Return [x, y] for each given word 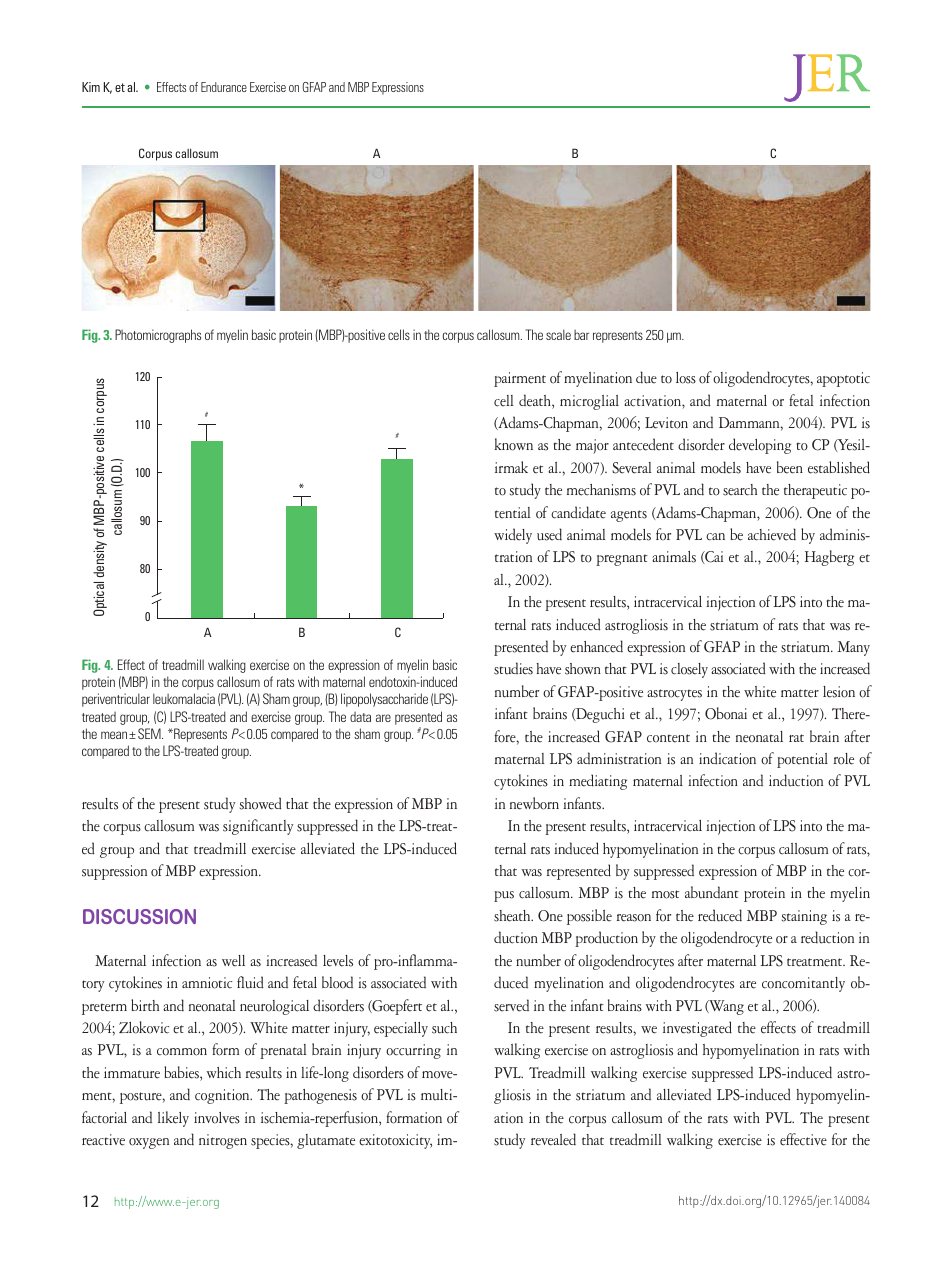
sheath [513, 916]
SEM [150, 733]
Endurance [224, 87]
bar [581, 335]
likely [173, 1119]
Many [853, 648]
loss [686, 378]
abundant [712, 892]
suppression [114, 872]
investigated [697, 1029]
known [513, 444]
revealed [553, 1139]
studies [513, 668]
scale [558, 334]
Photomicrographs [158, 336]
